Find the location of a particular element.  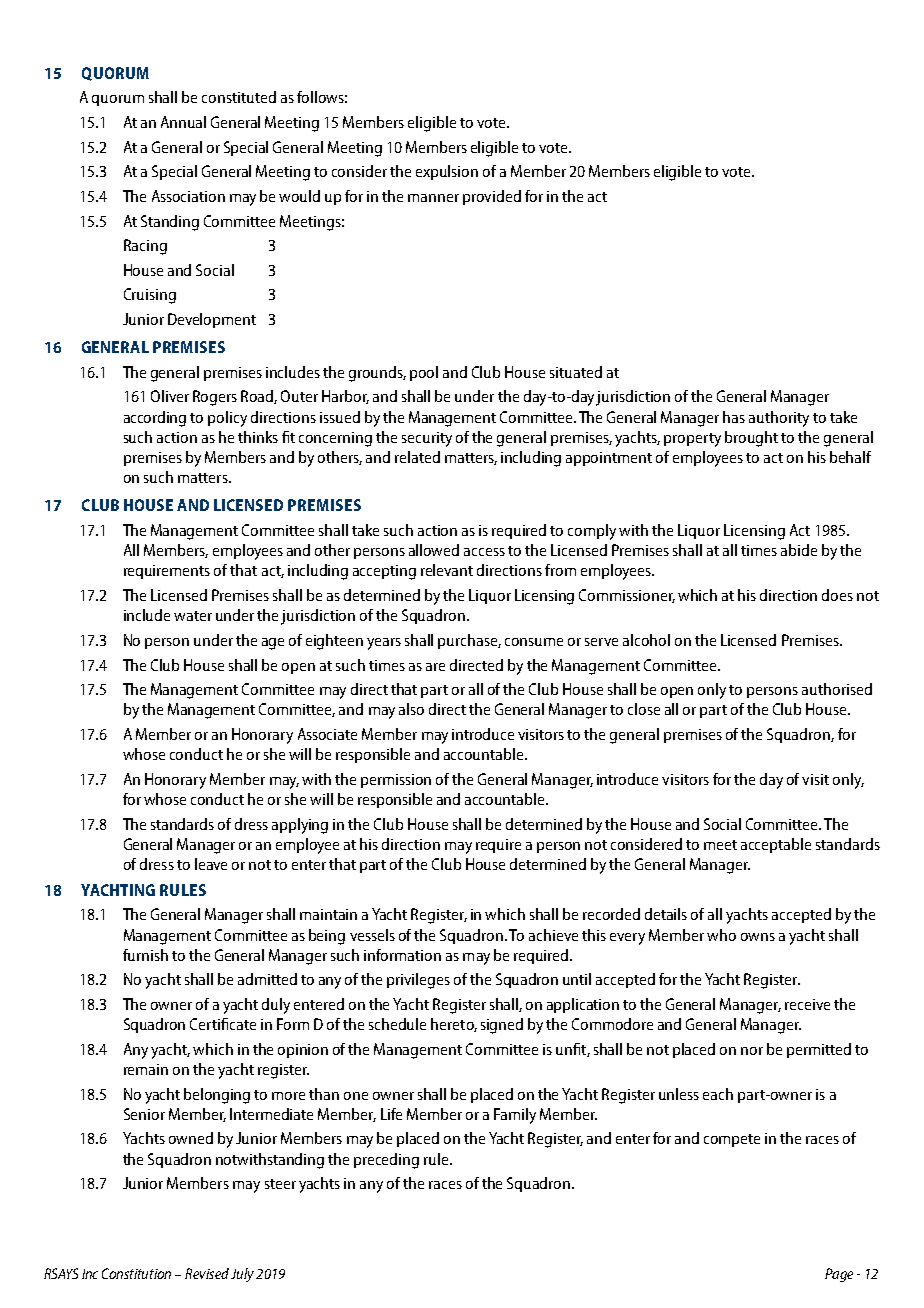

signed is located at coordinates (502, 1026).
